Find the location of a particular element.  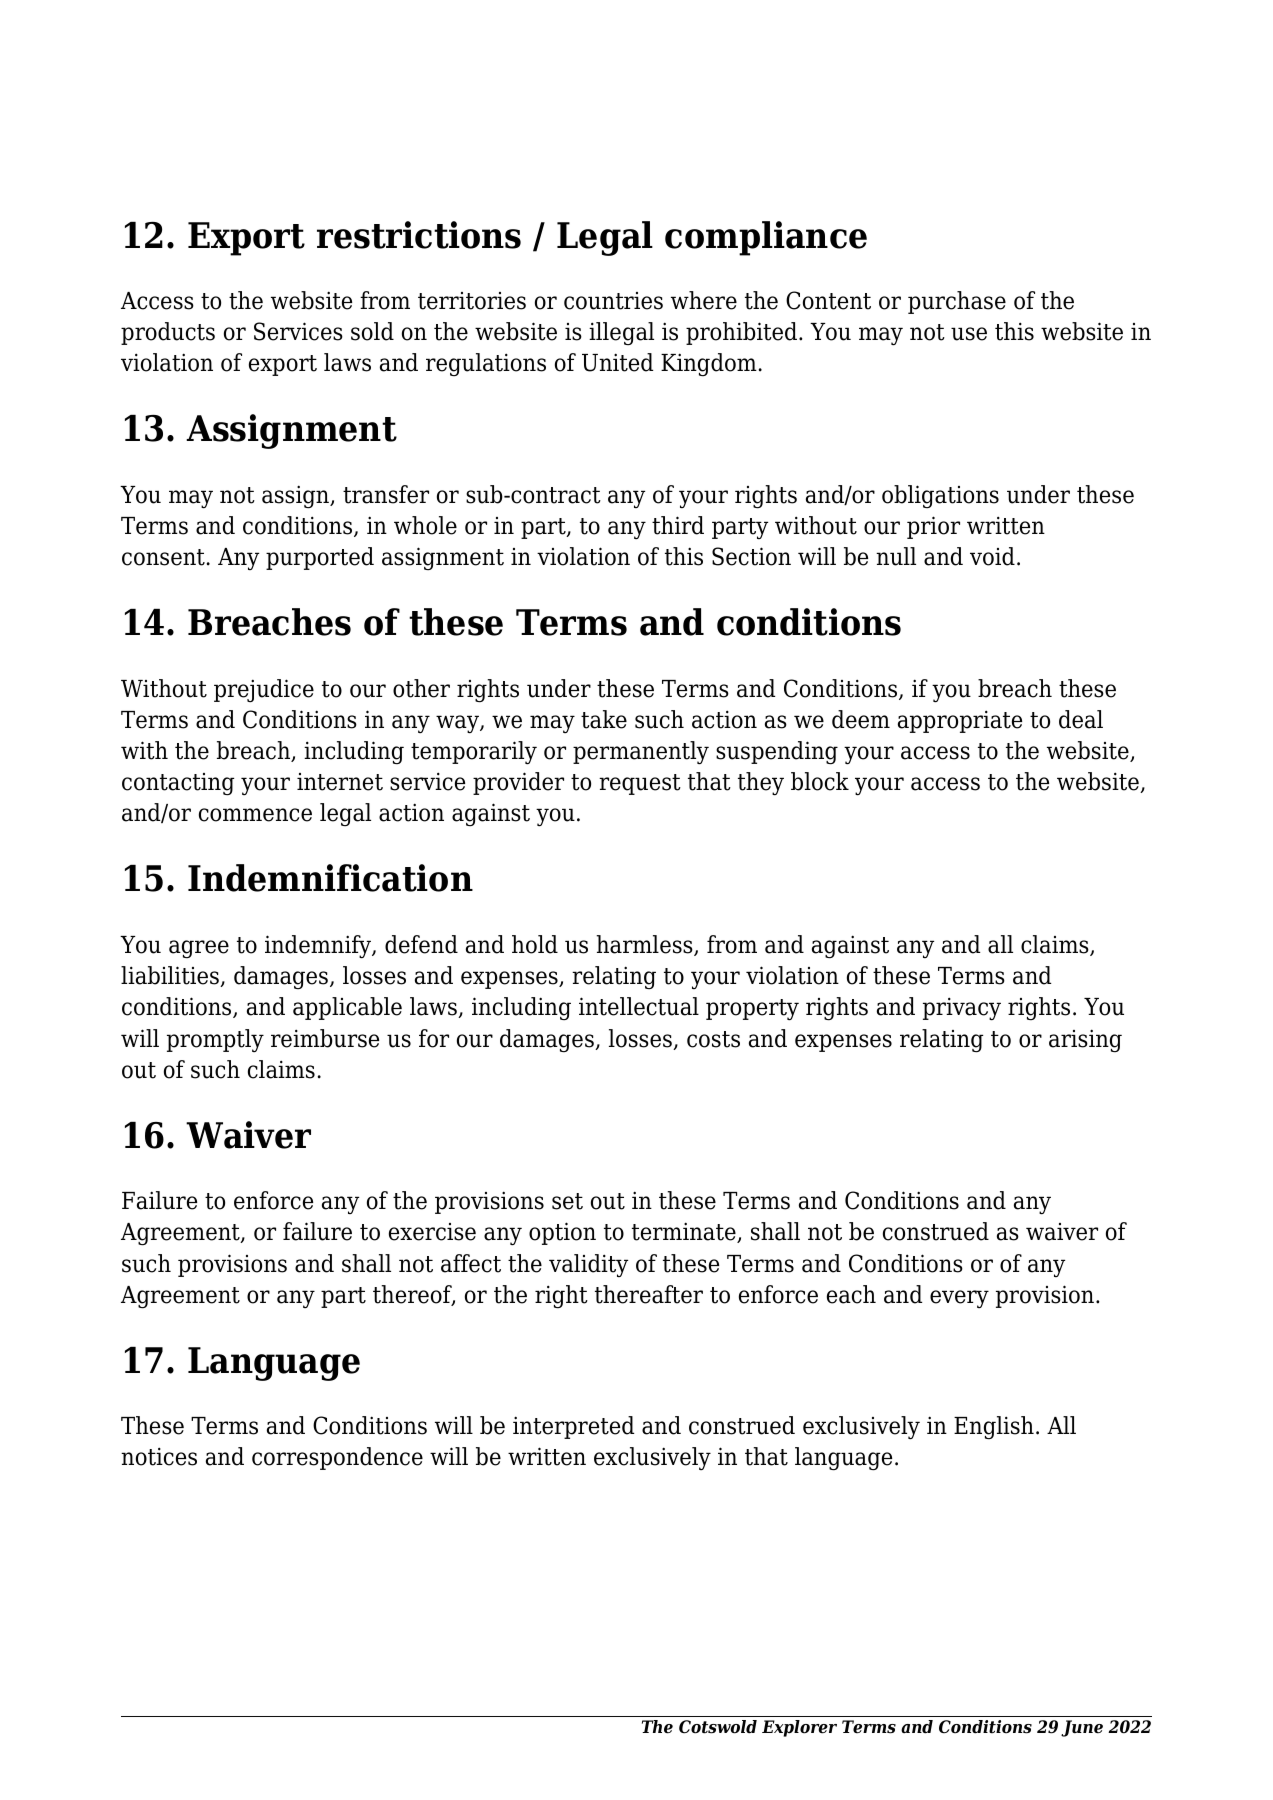

purchase is located at coordinates (957, 302).
